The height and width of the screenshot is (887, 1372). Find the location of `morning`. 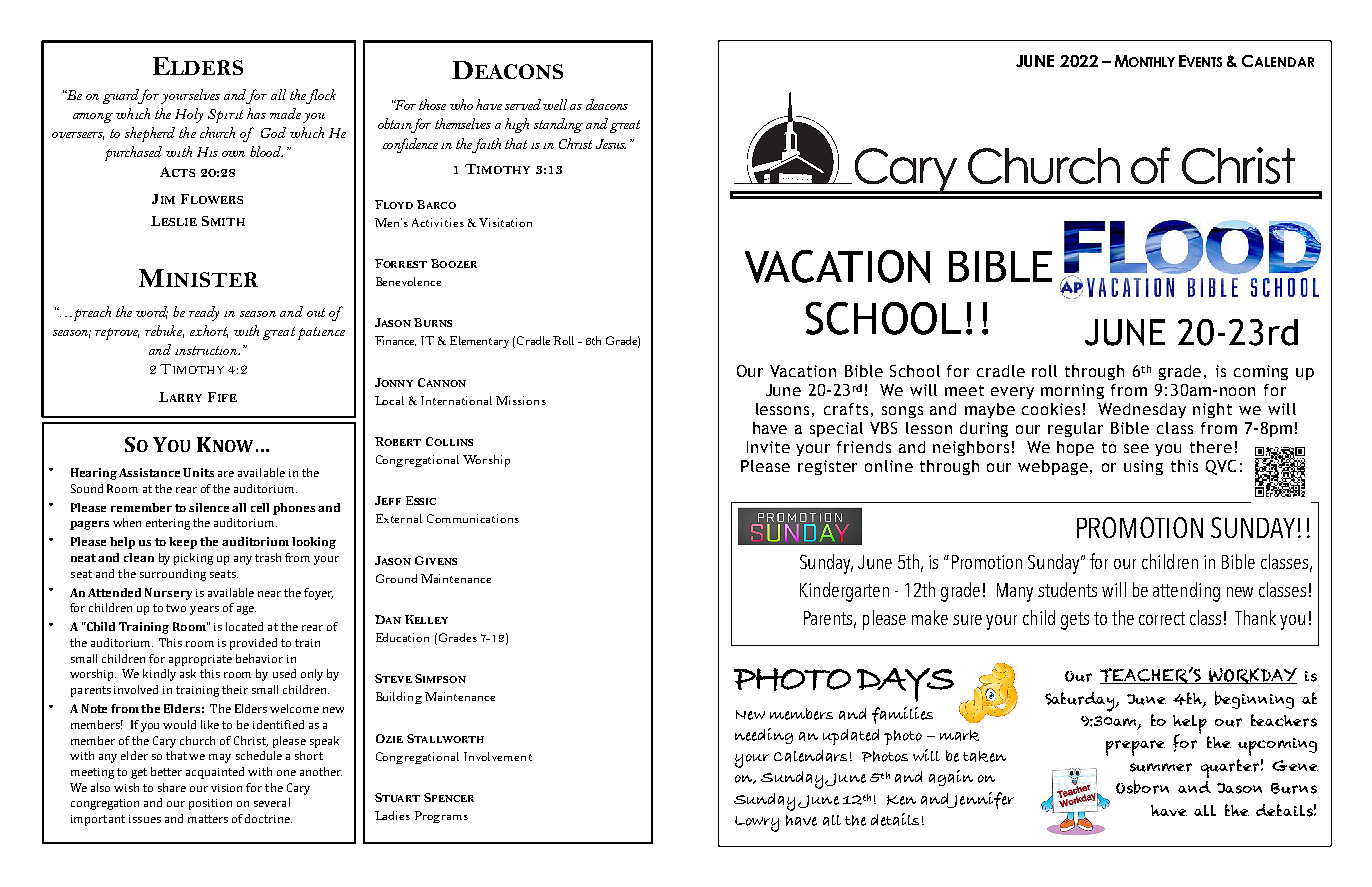

morning is located at coordinates (1072, 391).
